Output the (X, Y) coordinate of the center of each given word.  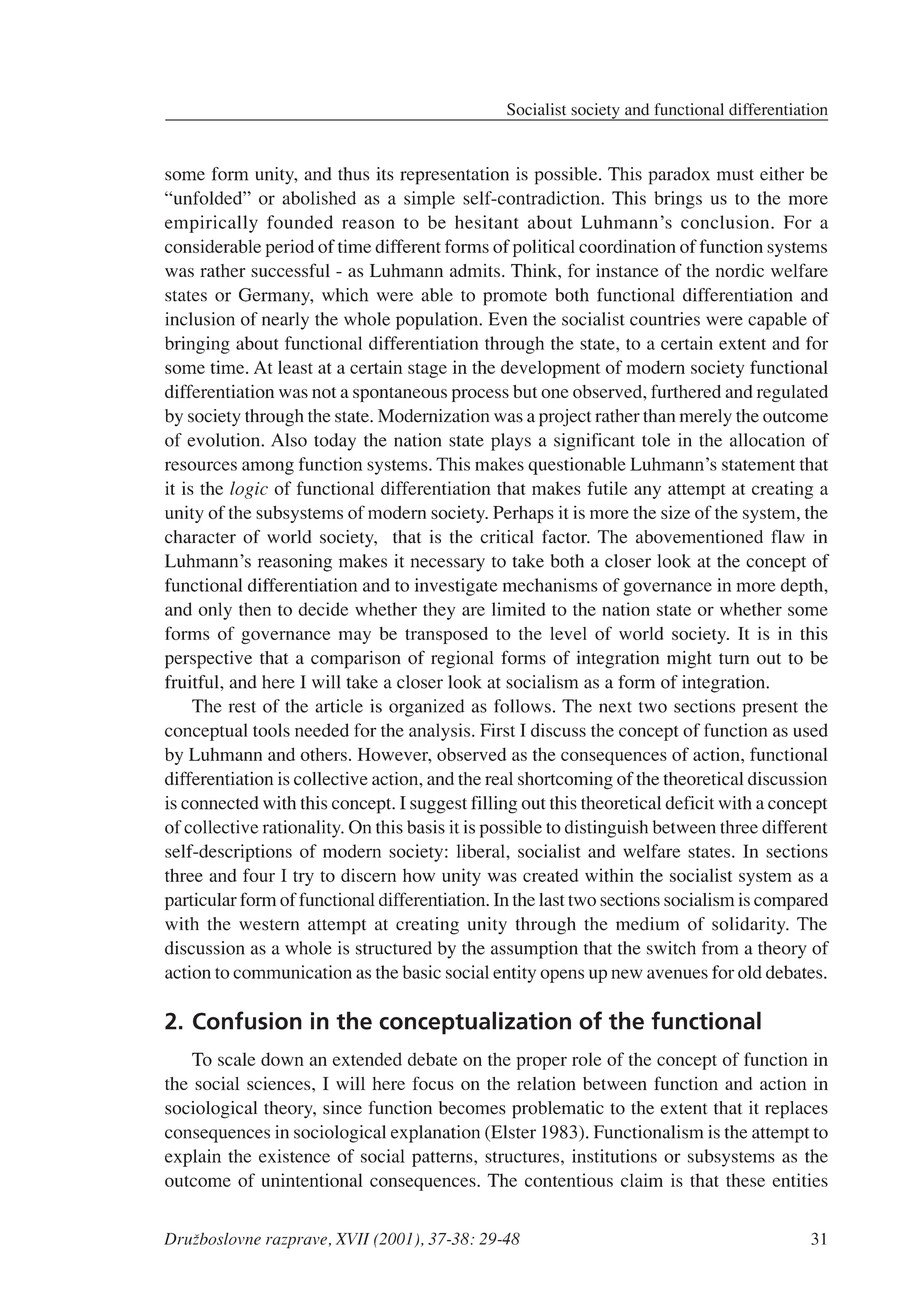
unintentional (312, 1180)
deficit (689, 803)
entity (514, 974)
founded (300, 222)
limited (519, 609)
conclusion (726, 222)
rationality (303, 829)
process (480, 395)
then (255, 609)
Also (289, 440)
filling (494, 805)
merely (706, 418)
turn (734, 659)
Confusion (247, 1020)
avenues (677, 974)
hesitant (487, 222)
